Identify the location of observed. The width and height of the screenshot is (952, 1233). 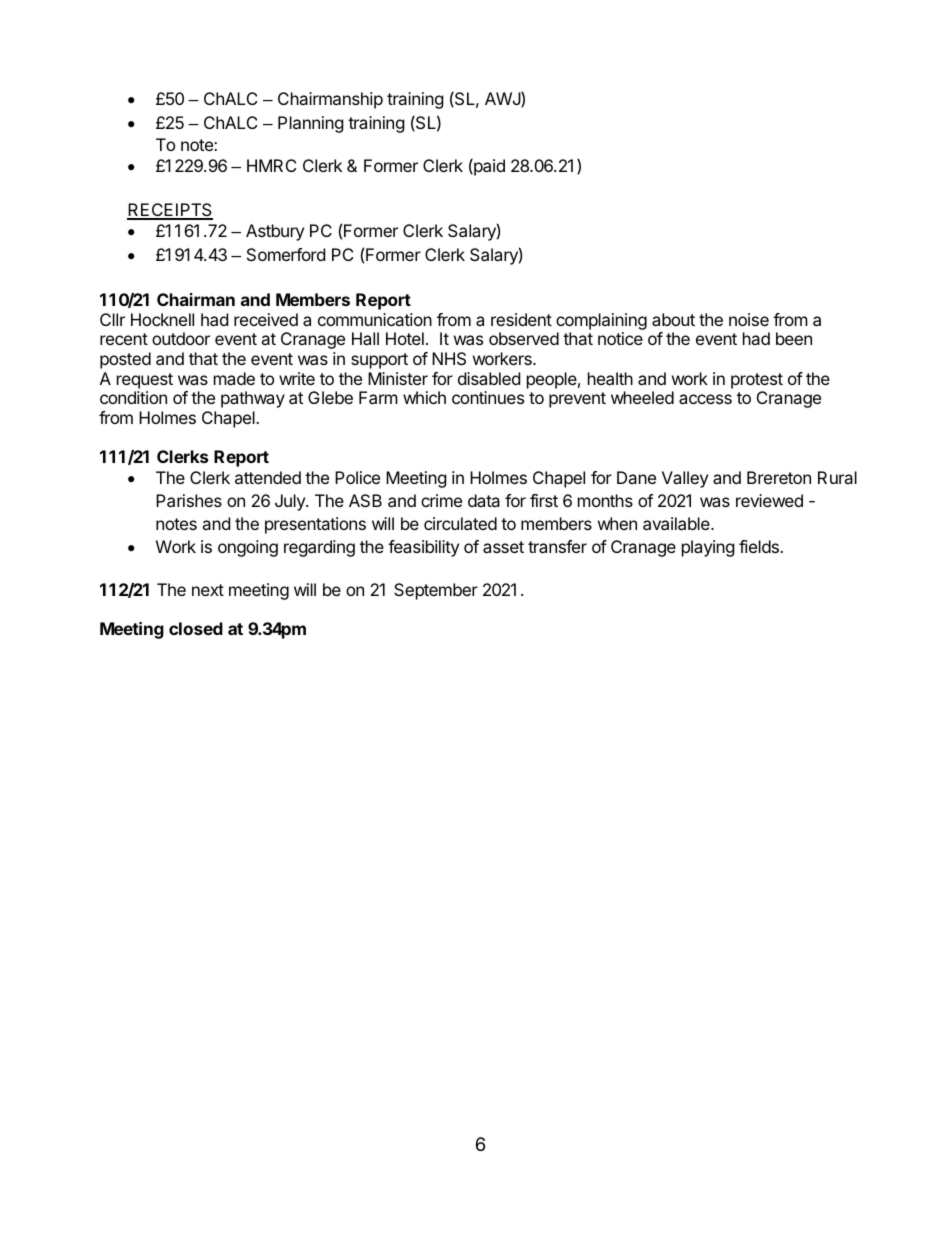
(524, 338).
